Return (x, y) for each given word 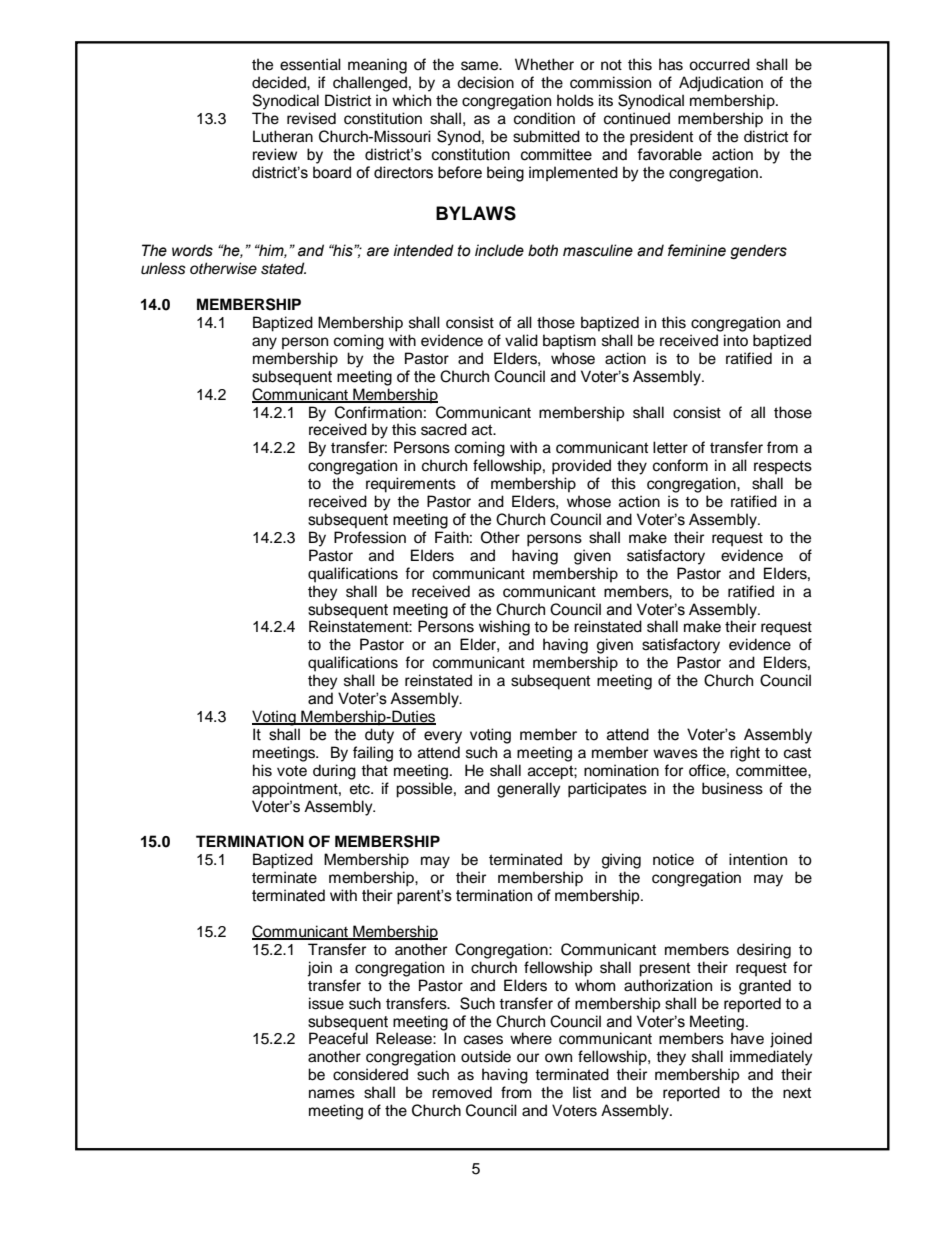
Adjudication (721, 84)
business (732, 788)
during (334, 772)
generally (529, 790)
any (264, 343)
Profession (370, 537)
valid (521, 340)
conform (680, 465)
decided (280, 82)
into (736, 340)
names (332, 1094)
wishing (504, 628)
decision (485, 82)
